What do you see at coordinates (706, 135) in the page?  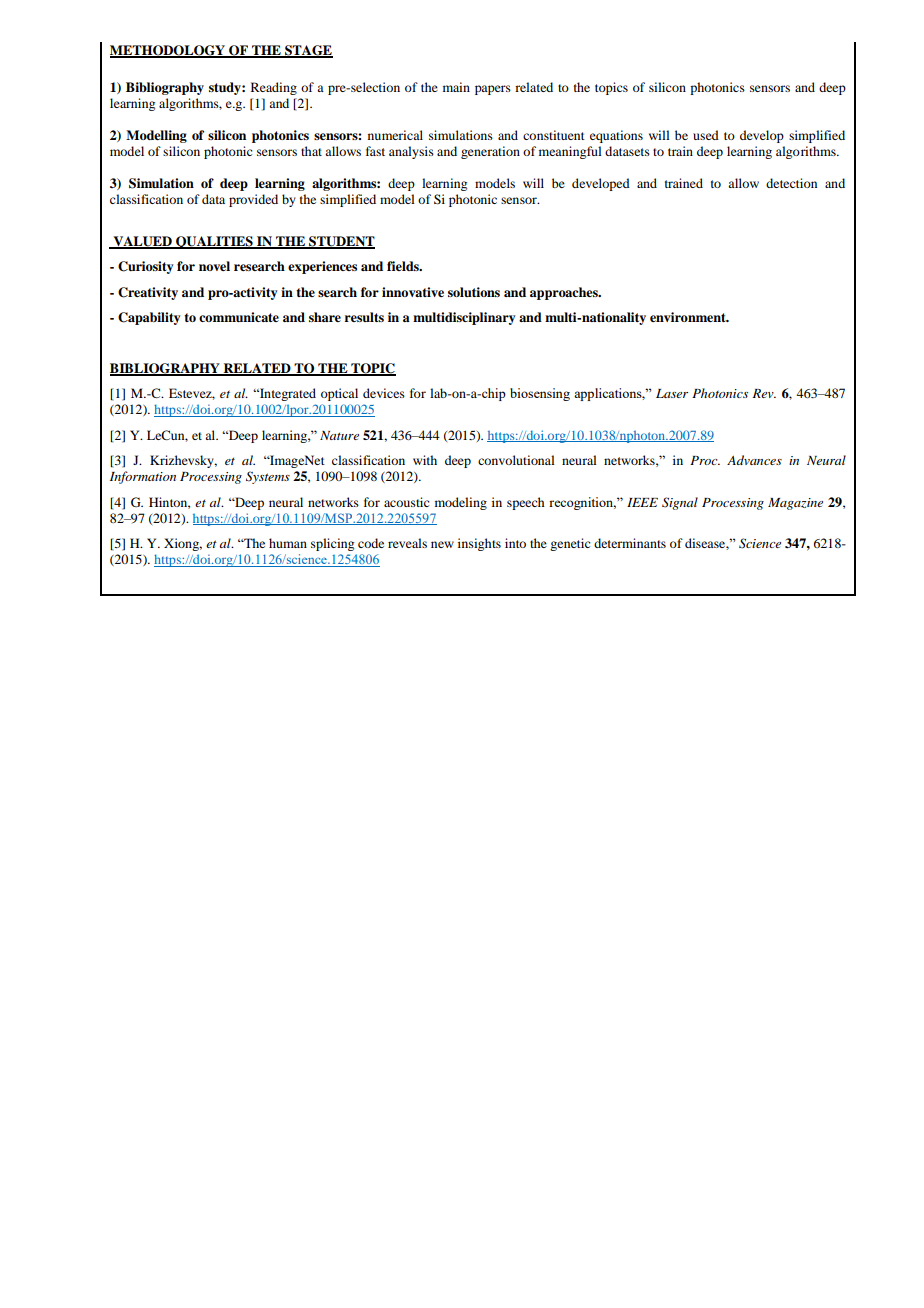 I see `used` at bounding box center [706, 135].
